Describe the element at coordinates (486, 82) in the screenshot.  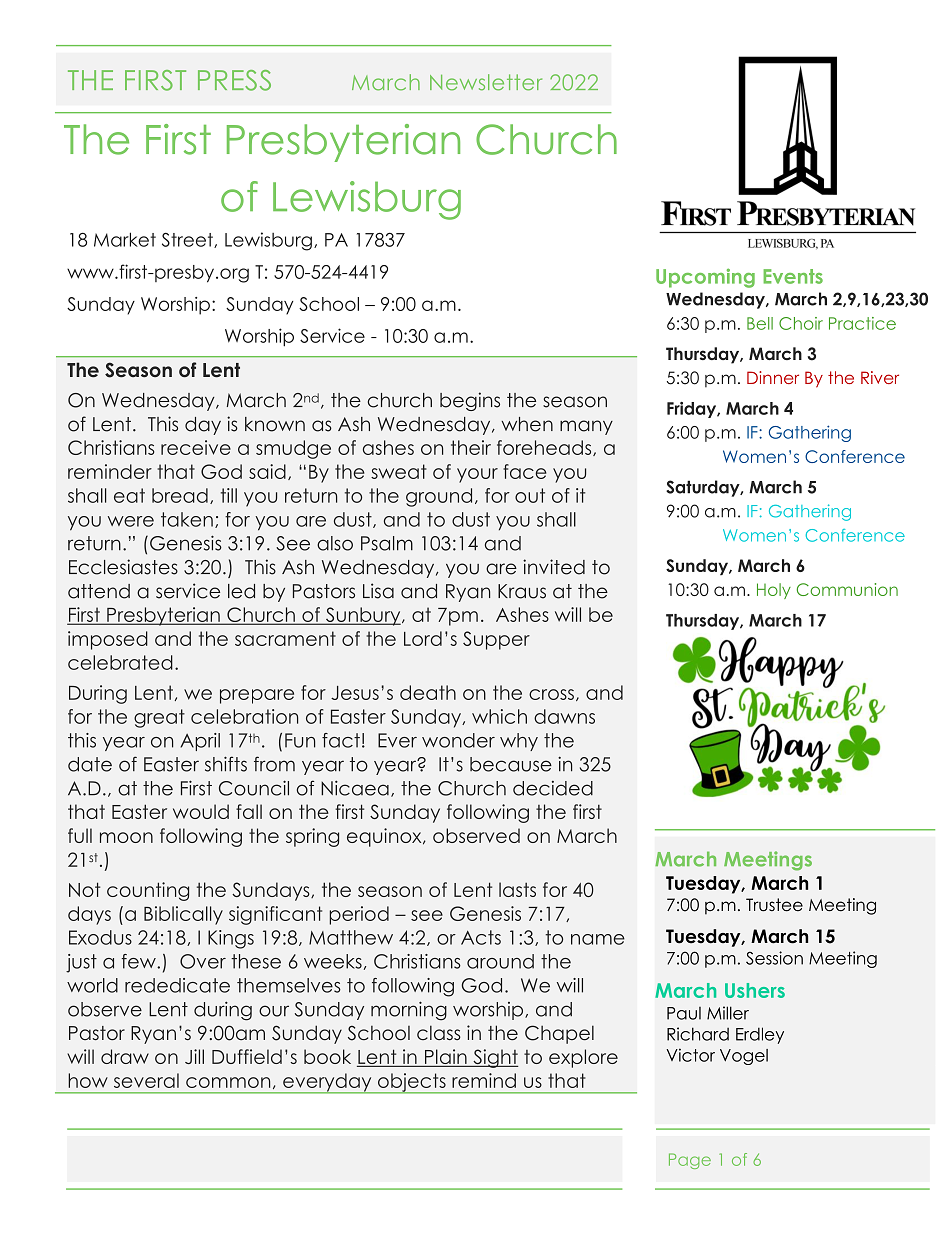
I see `Newsletter` at that location.
